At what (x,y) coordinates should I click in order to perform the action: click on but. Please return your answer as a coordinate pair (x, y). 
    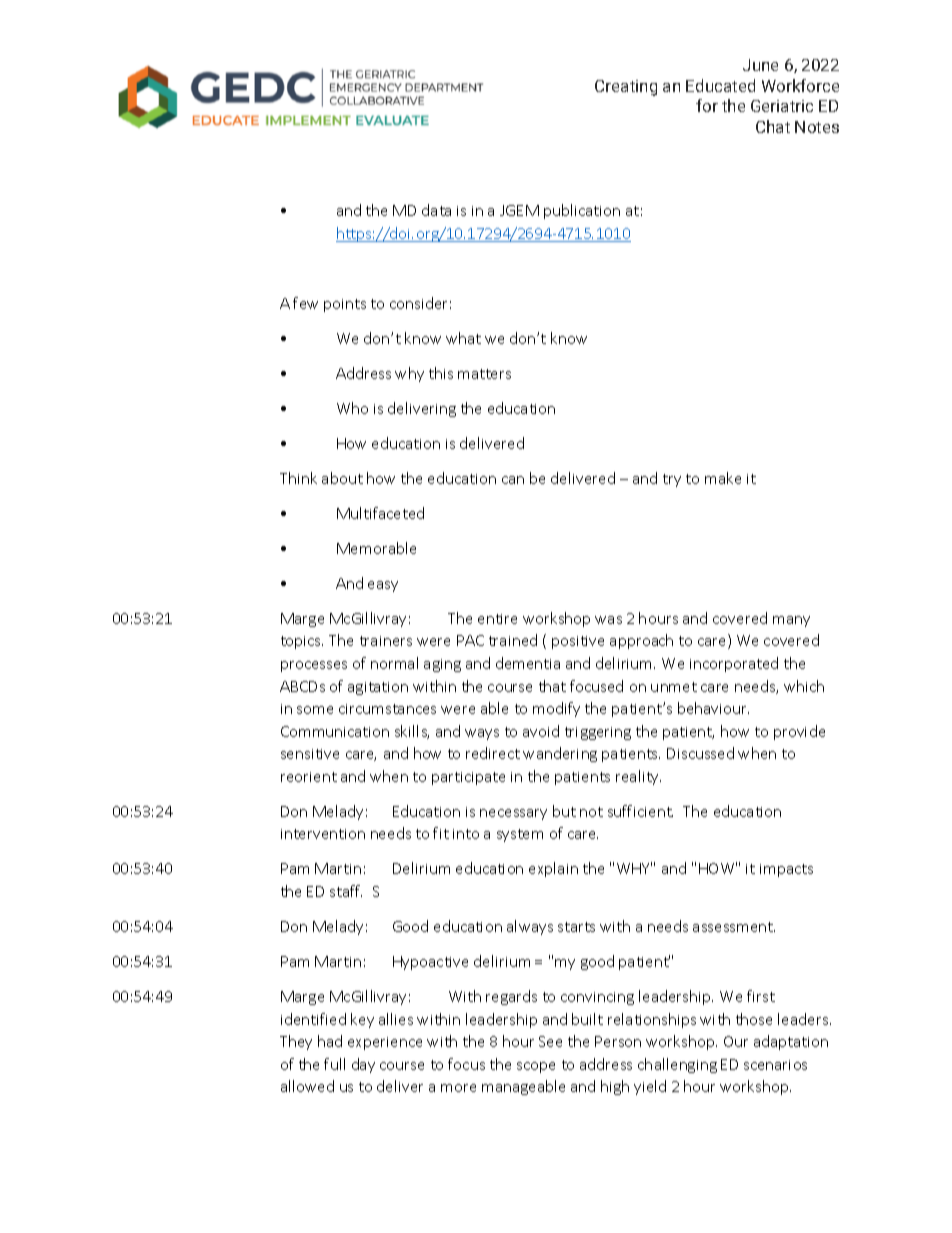
    Looking at the image, I should click on (564, 811).
